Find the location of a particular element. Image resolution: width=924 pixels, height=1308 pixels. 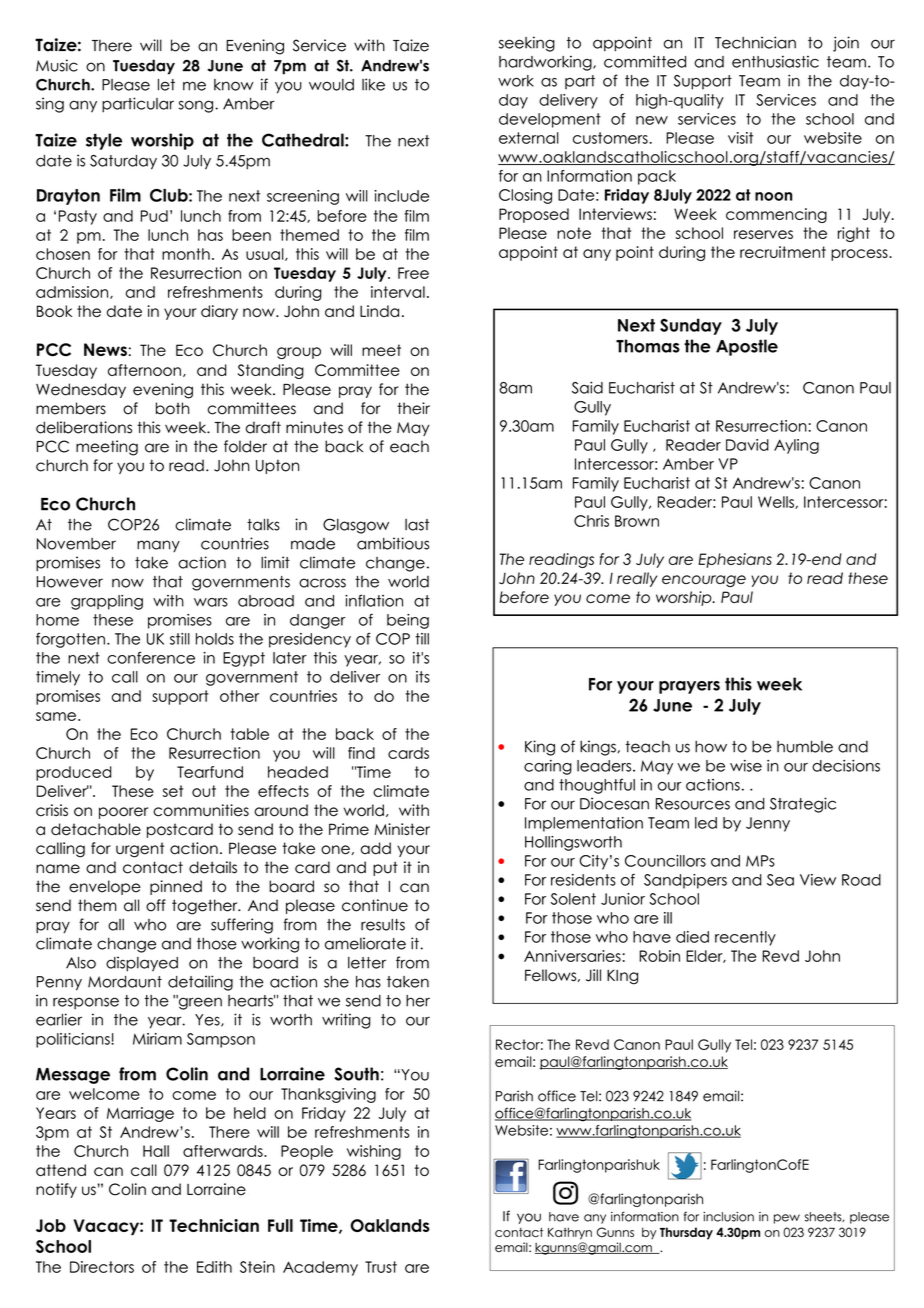

like is located at coordinates (373, 84).
